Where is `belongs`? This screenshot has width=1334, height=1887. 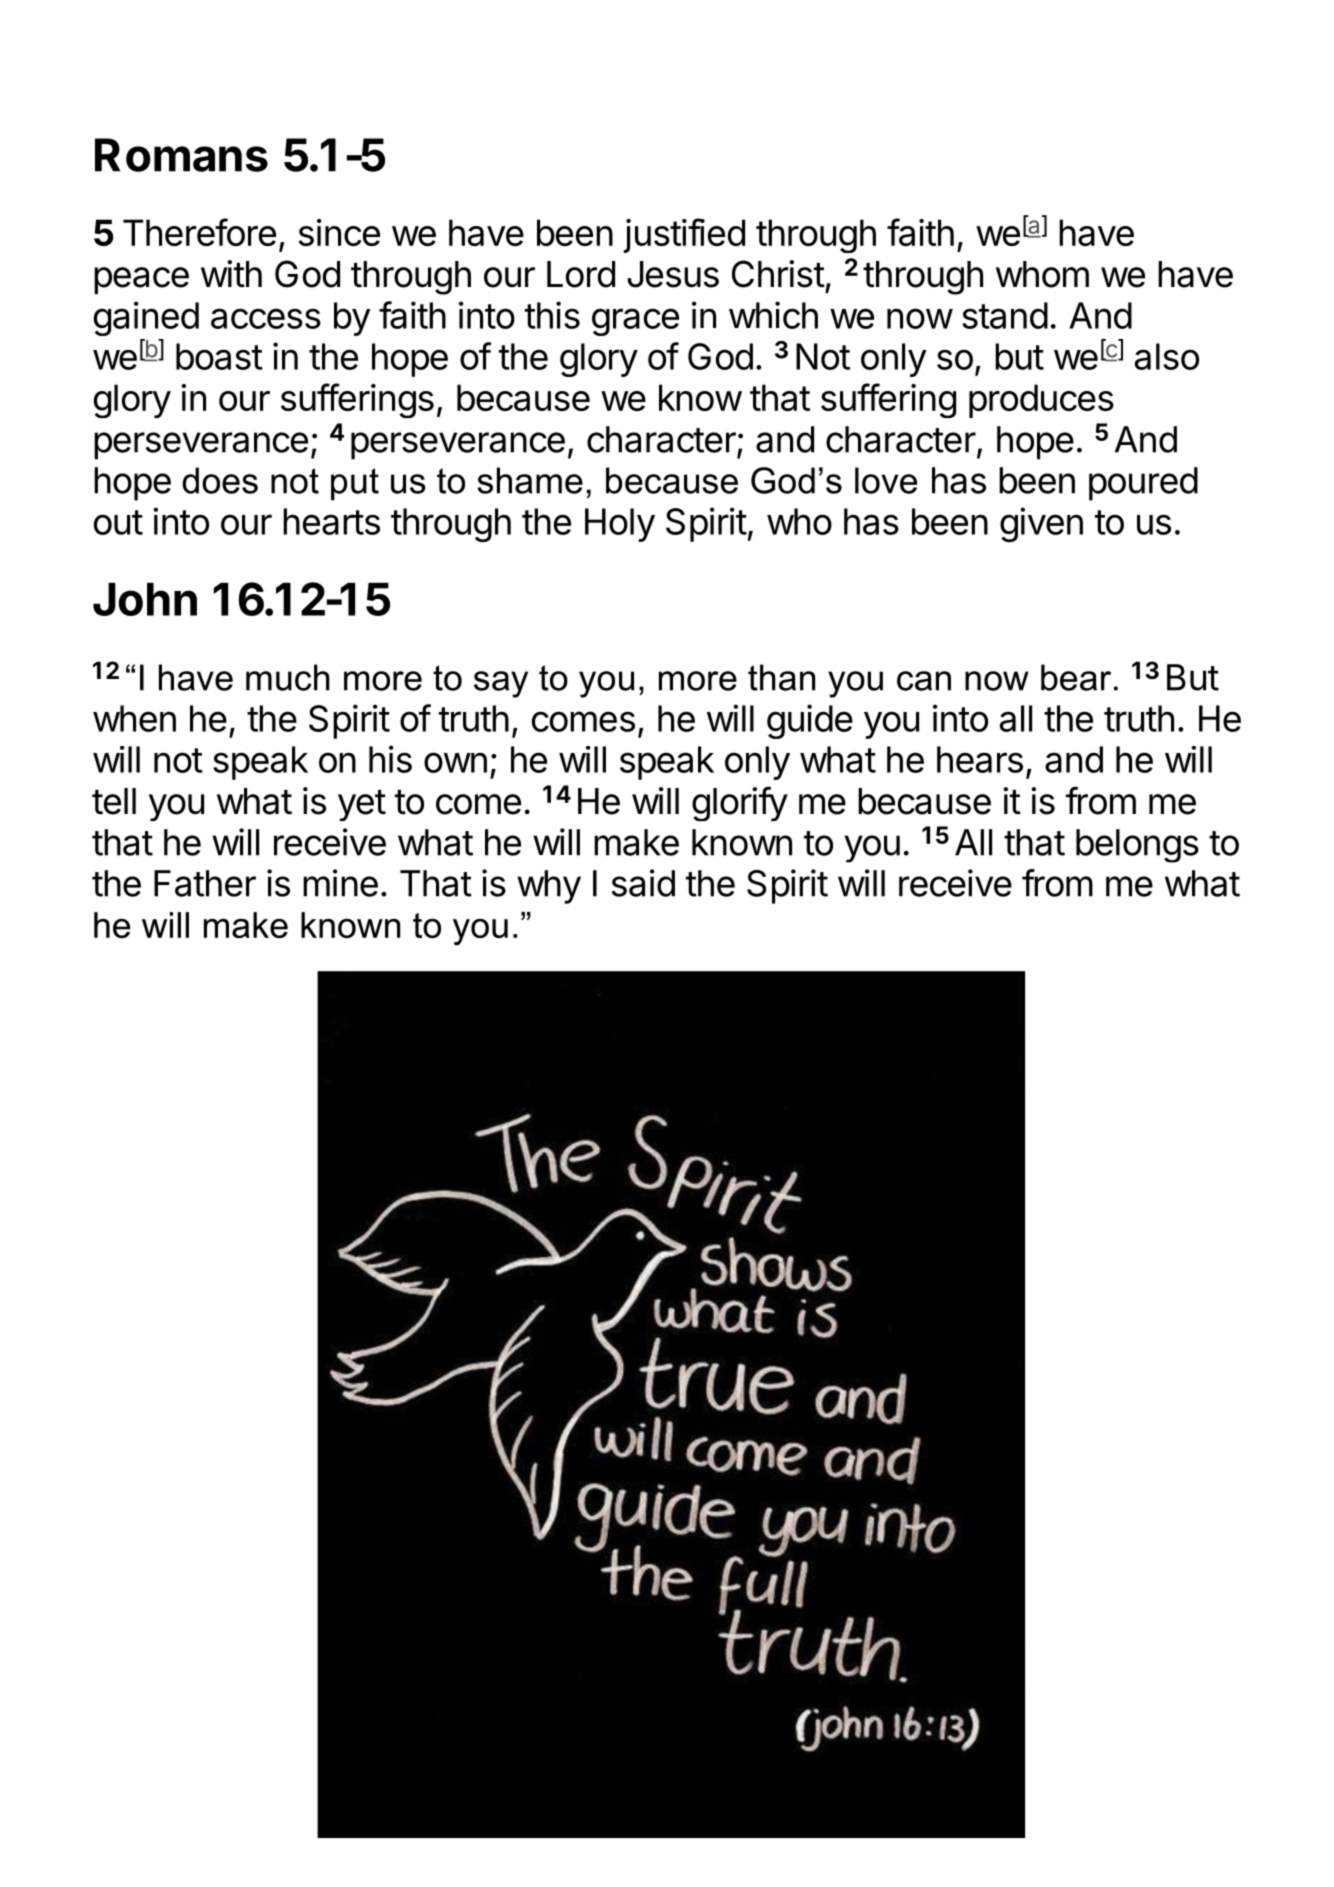 belongs is located at coordinates (1137, 846).
